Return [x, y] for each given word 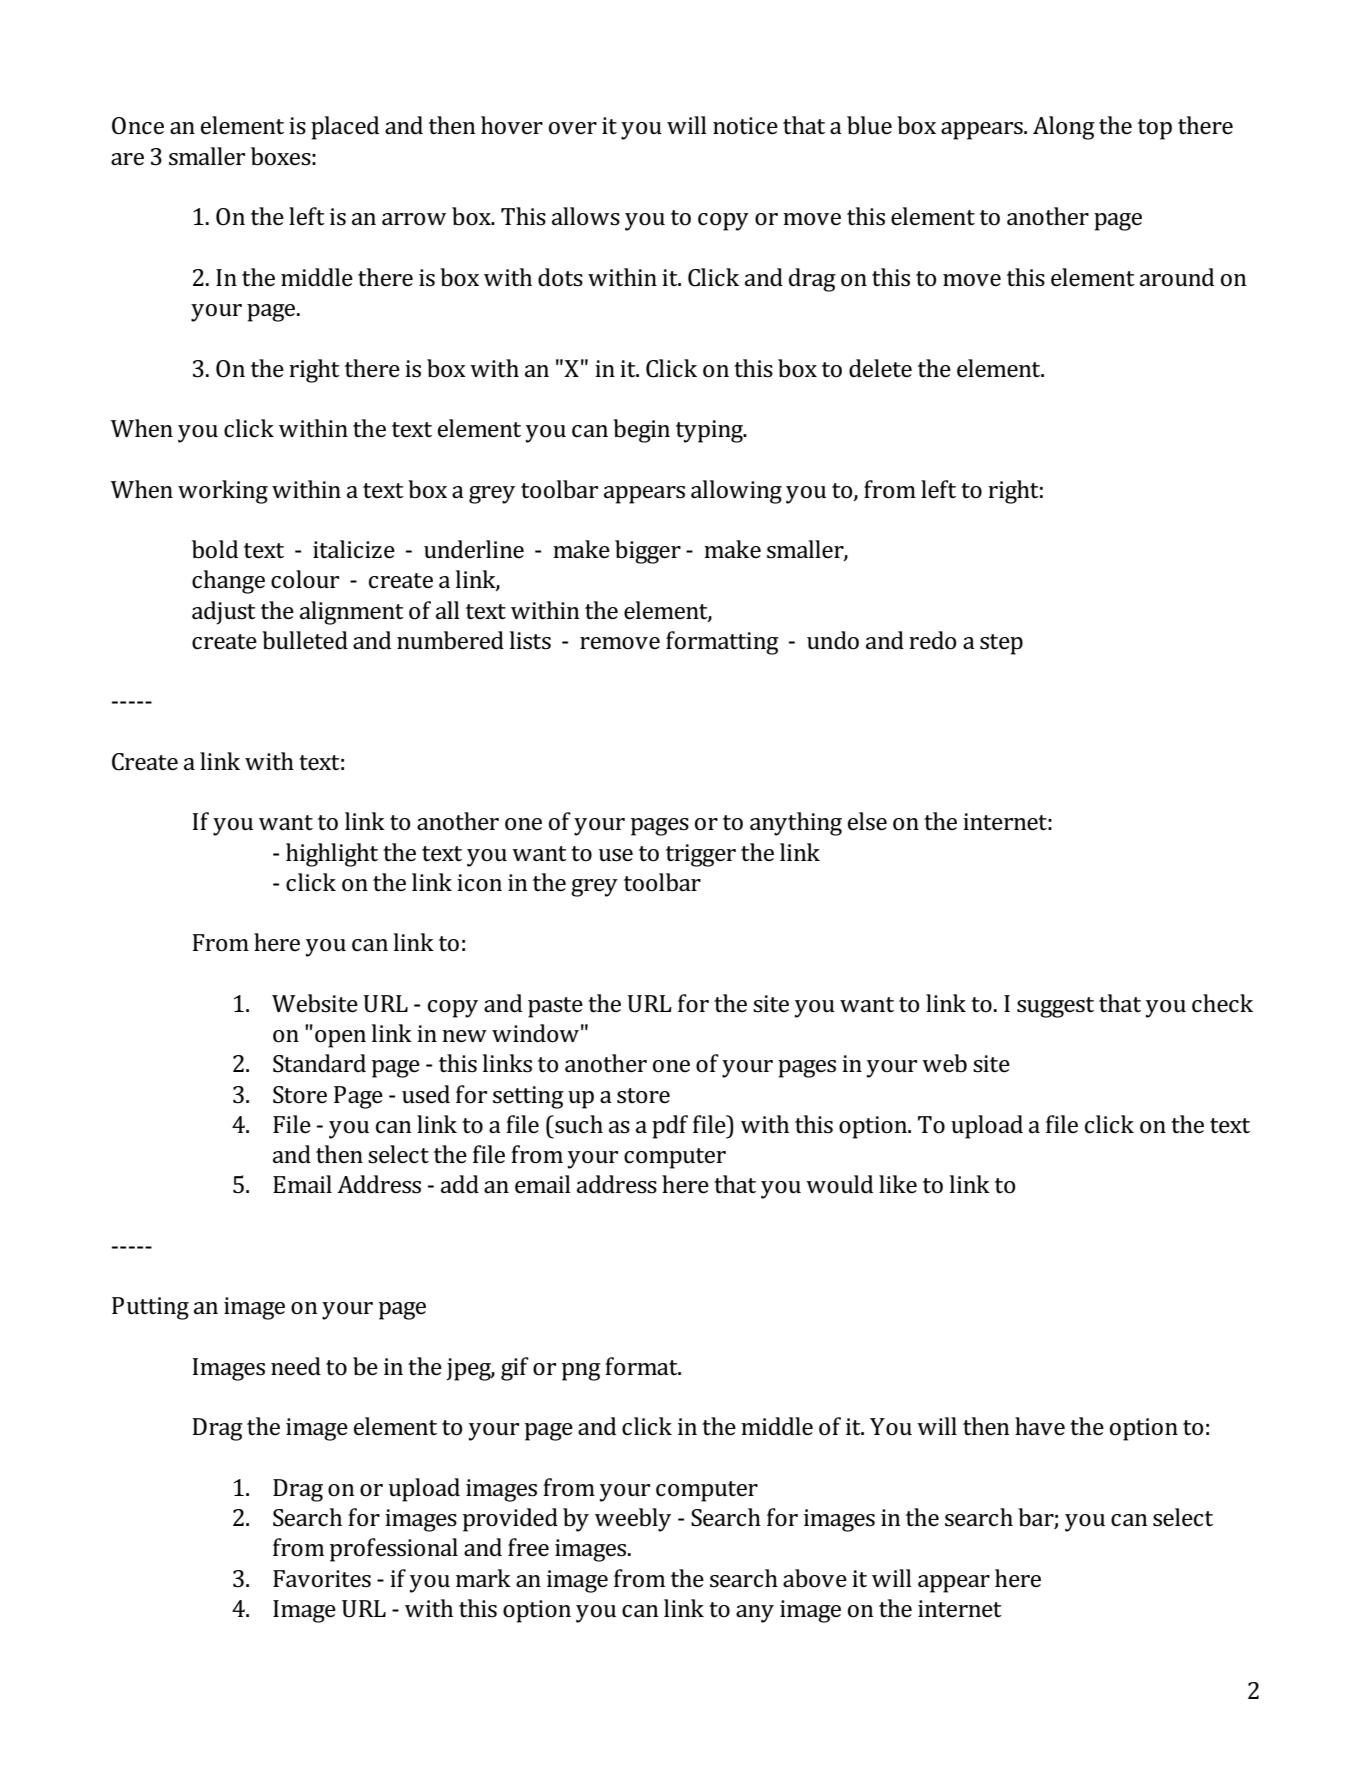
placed [345, 128]
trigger [701, 855]
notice [745, 126]
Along [1064, 128]
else [867, 821]
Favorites [322, 1579]
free [528, 1547]
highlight [332, 855]
